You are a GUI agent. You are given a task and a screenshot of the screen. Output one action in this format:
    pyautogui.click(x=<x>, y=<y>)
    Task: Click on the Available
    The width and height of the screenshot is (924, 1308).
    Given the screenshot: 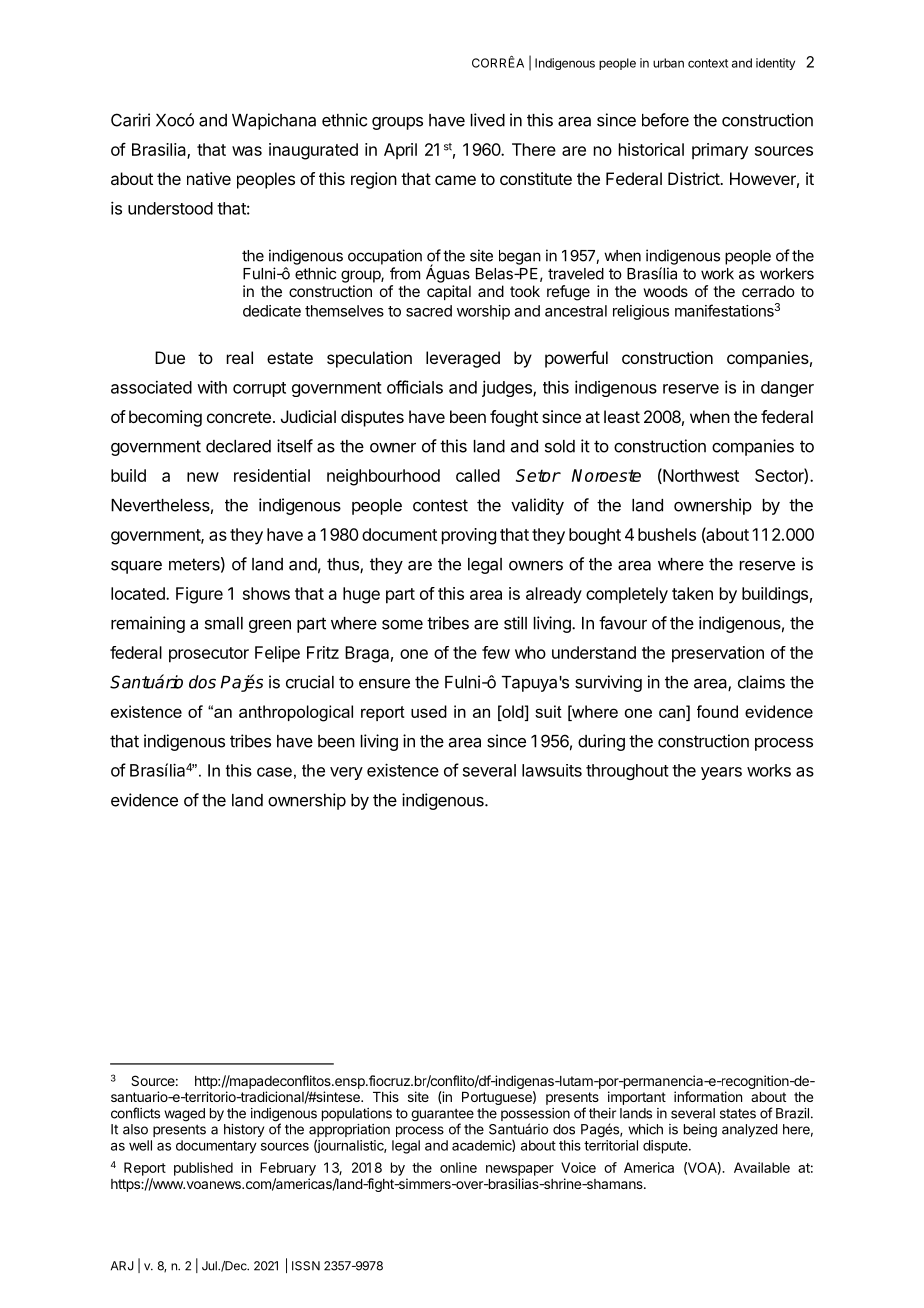 What is the action you would take?
    pyautogui.click(x=762, y=1167)
